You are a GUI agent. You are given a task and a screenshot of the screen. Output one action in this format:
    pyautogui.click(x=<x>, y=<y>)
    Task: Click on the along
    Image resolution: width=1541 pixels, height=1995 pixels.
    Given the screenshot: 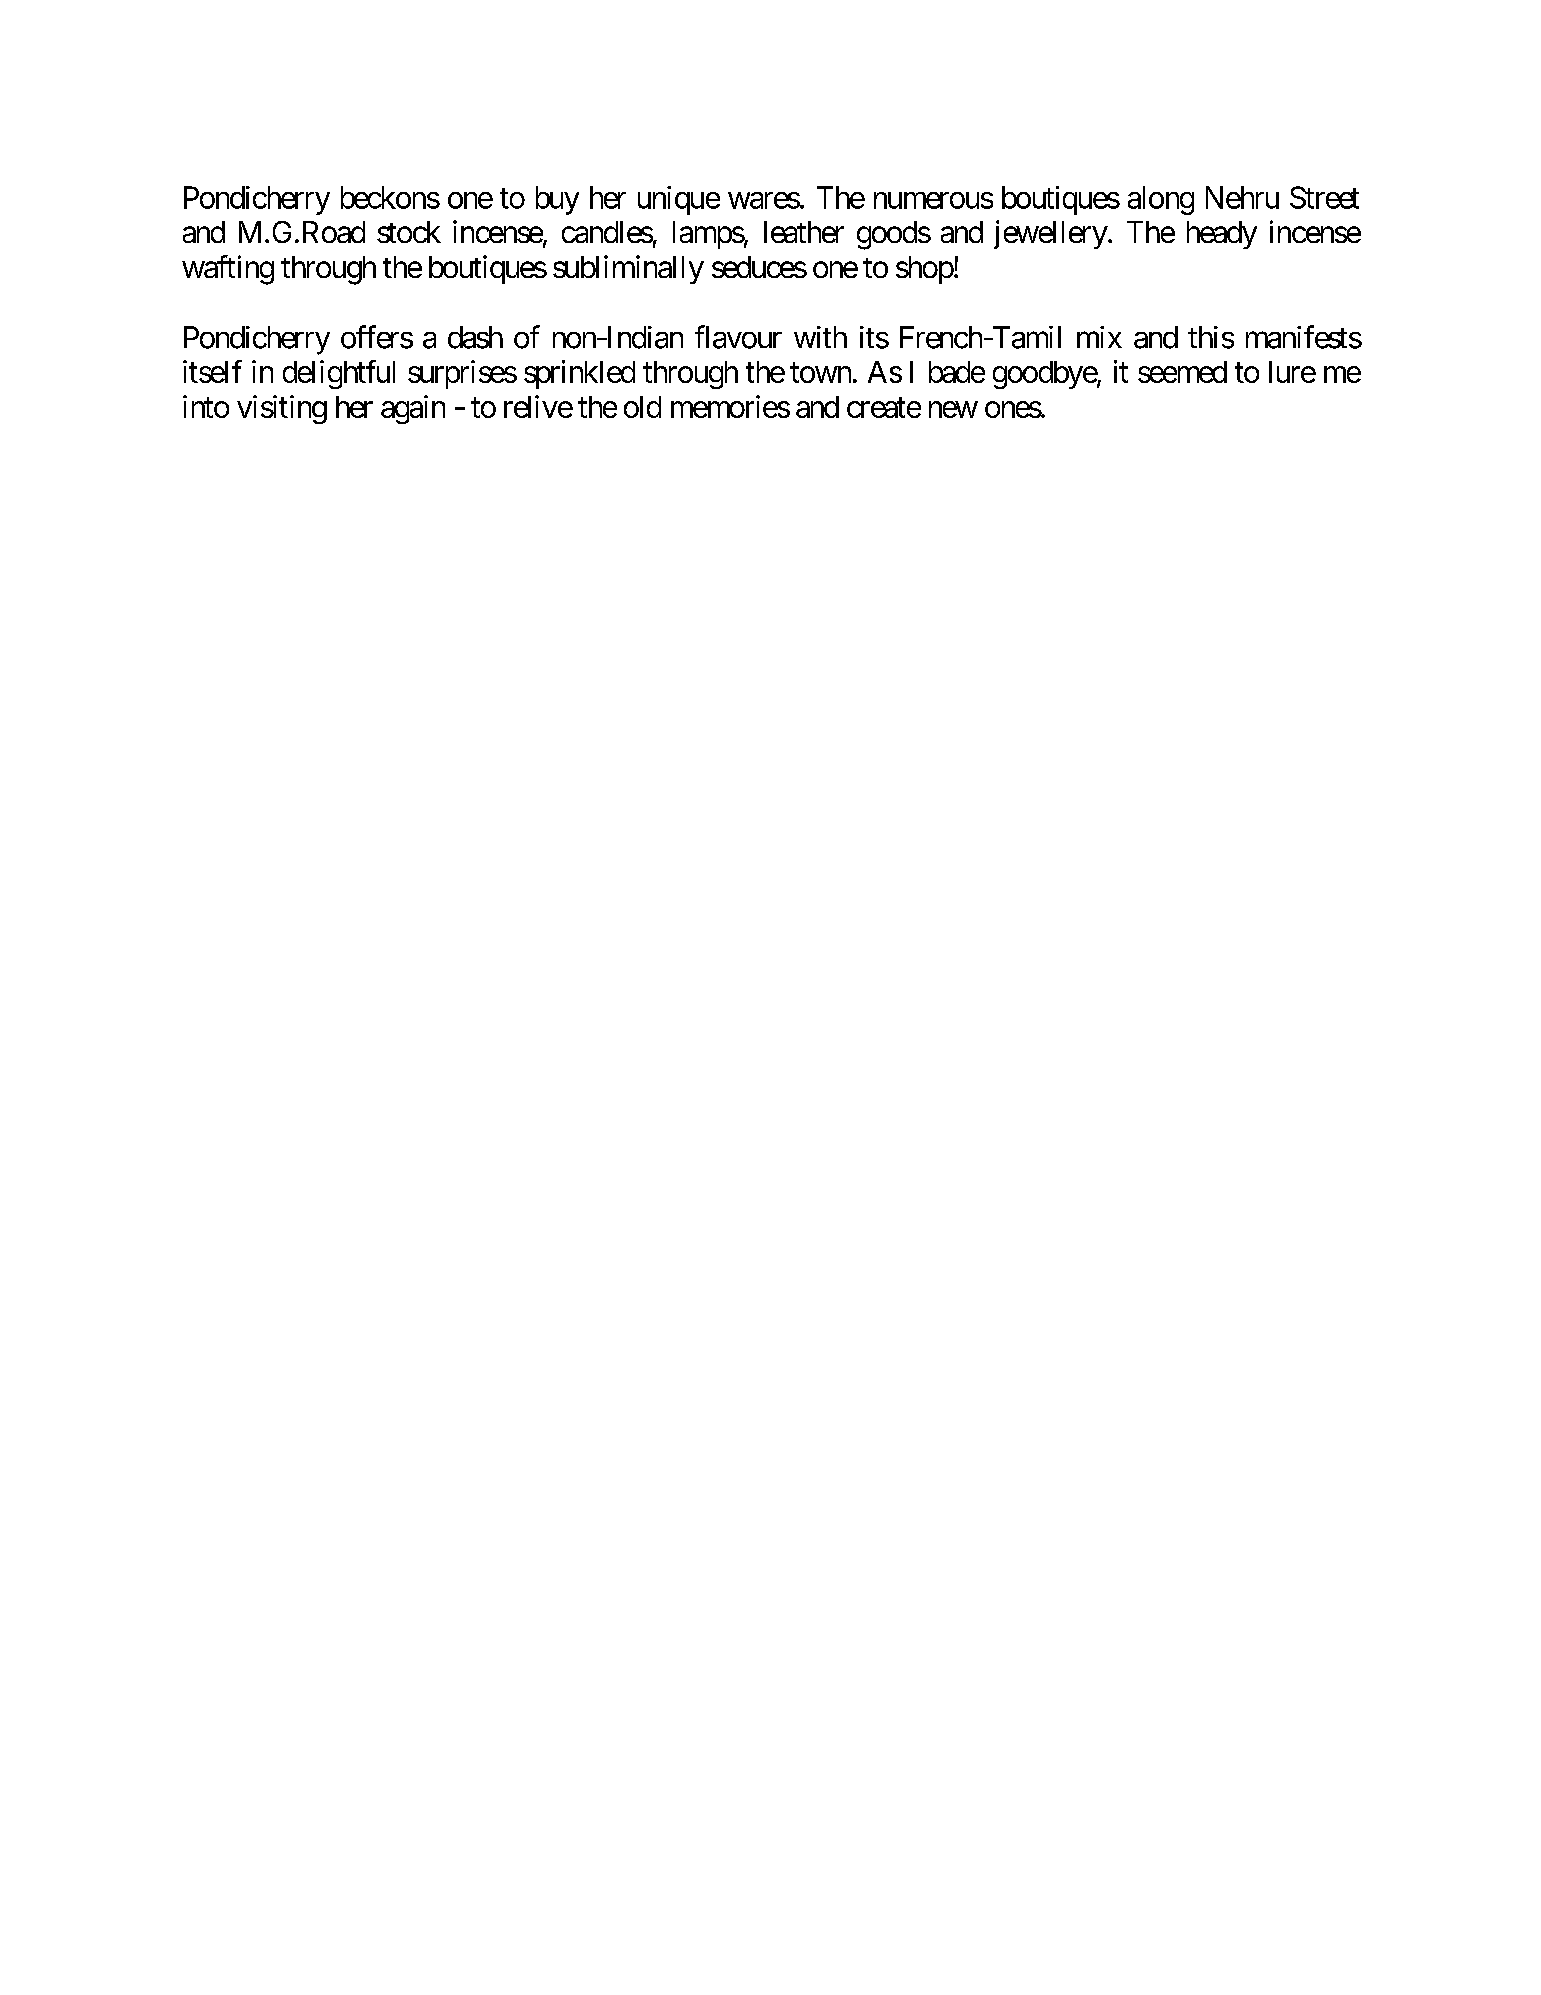 What is the action you would take?
    pyautogui.click(x=1161, y=200)
